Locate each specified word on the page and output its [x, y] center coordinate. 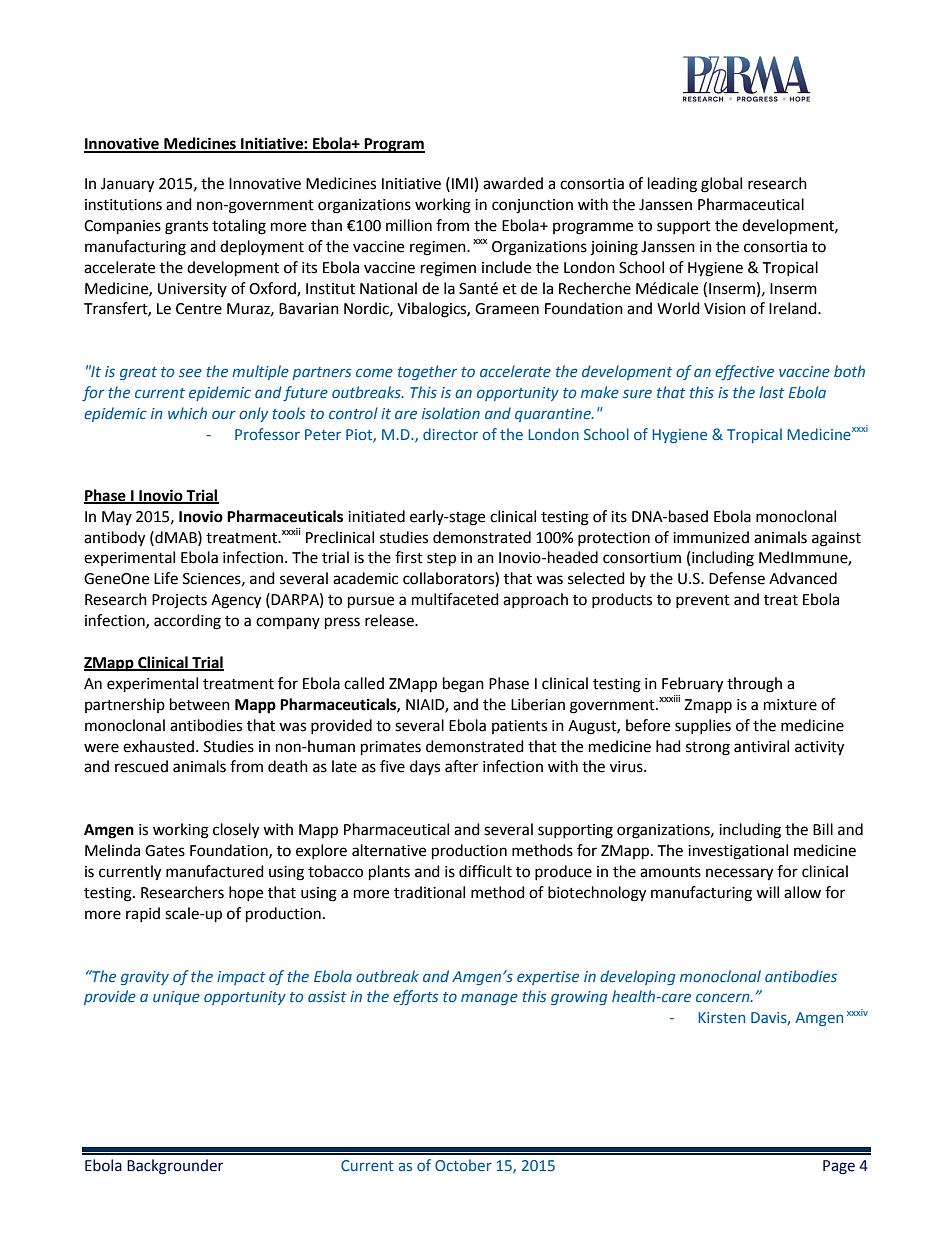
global [721, 185]
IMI [462, 183]
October [463, 1165]
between [200, 704]
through [754, 685]
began [463, 685]
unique [176, 998]
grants [186, 228]
